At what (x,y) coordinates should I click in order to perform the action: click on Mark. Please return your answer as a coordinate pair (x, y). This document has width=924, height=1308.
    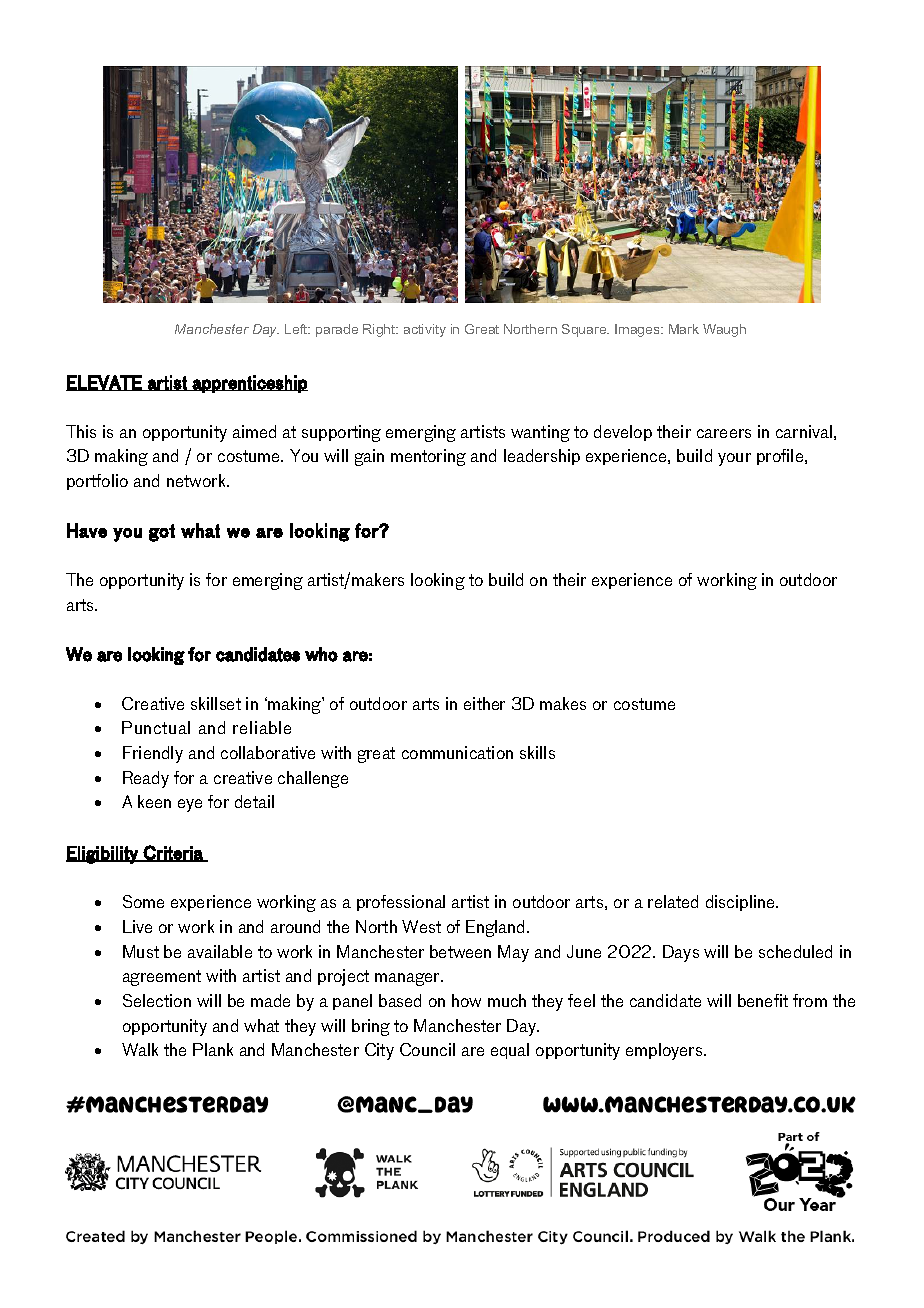
    Looking at the image, I should click on (684, 329).
